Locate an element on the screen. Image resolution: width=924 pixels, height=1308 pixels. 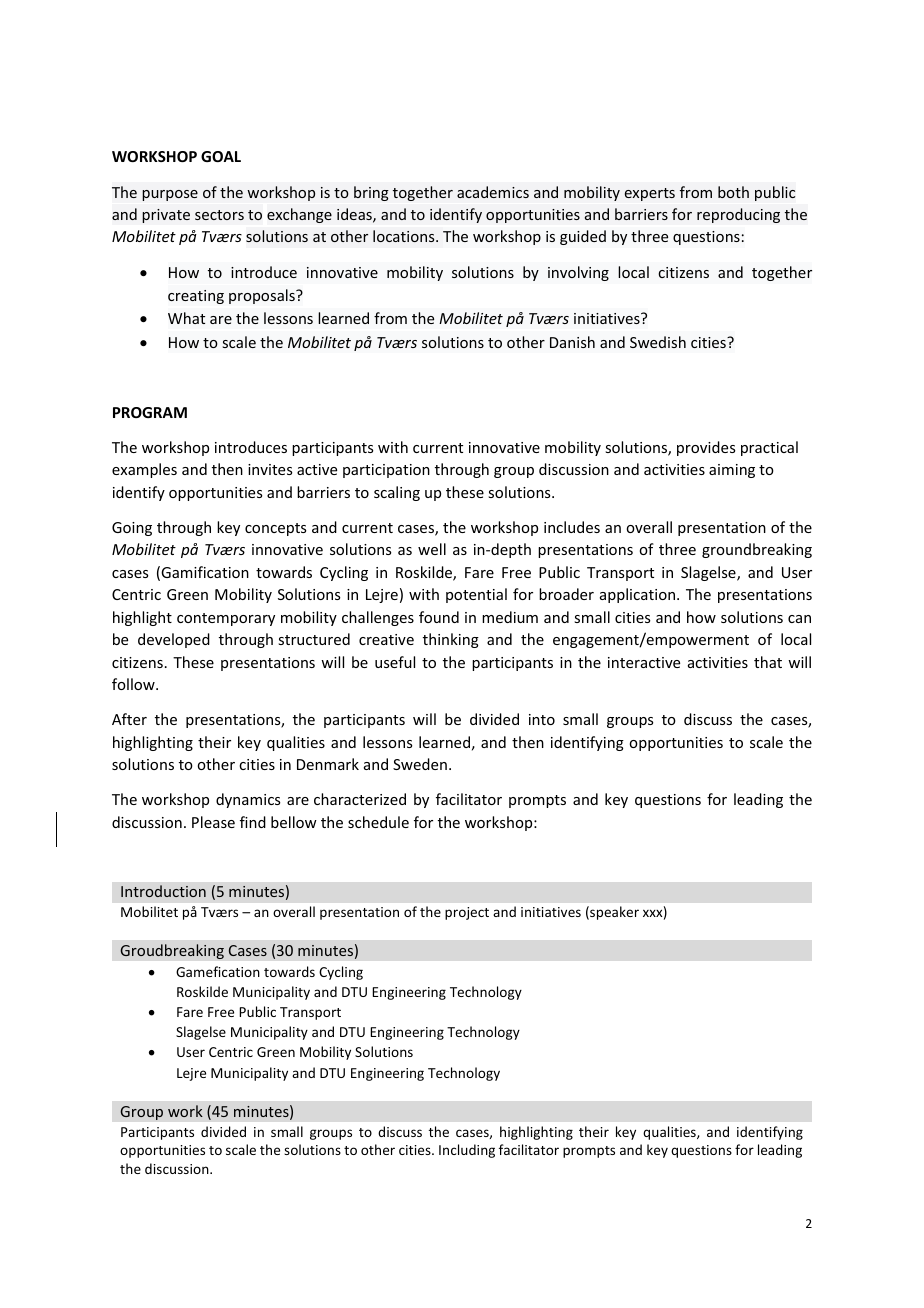
invites is located at coordinates (270, 469).
